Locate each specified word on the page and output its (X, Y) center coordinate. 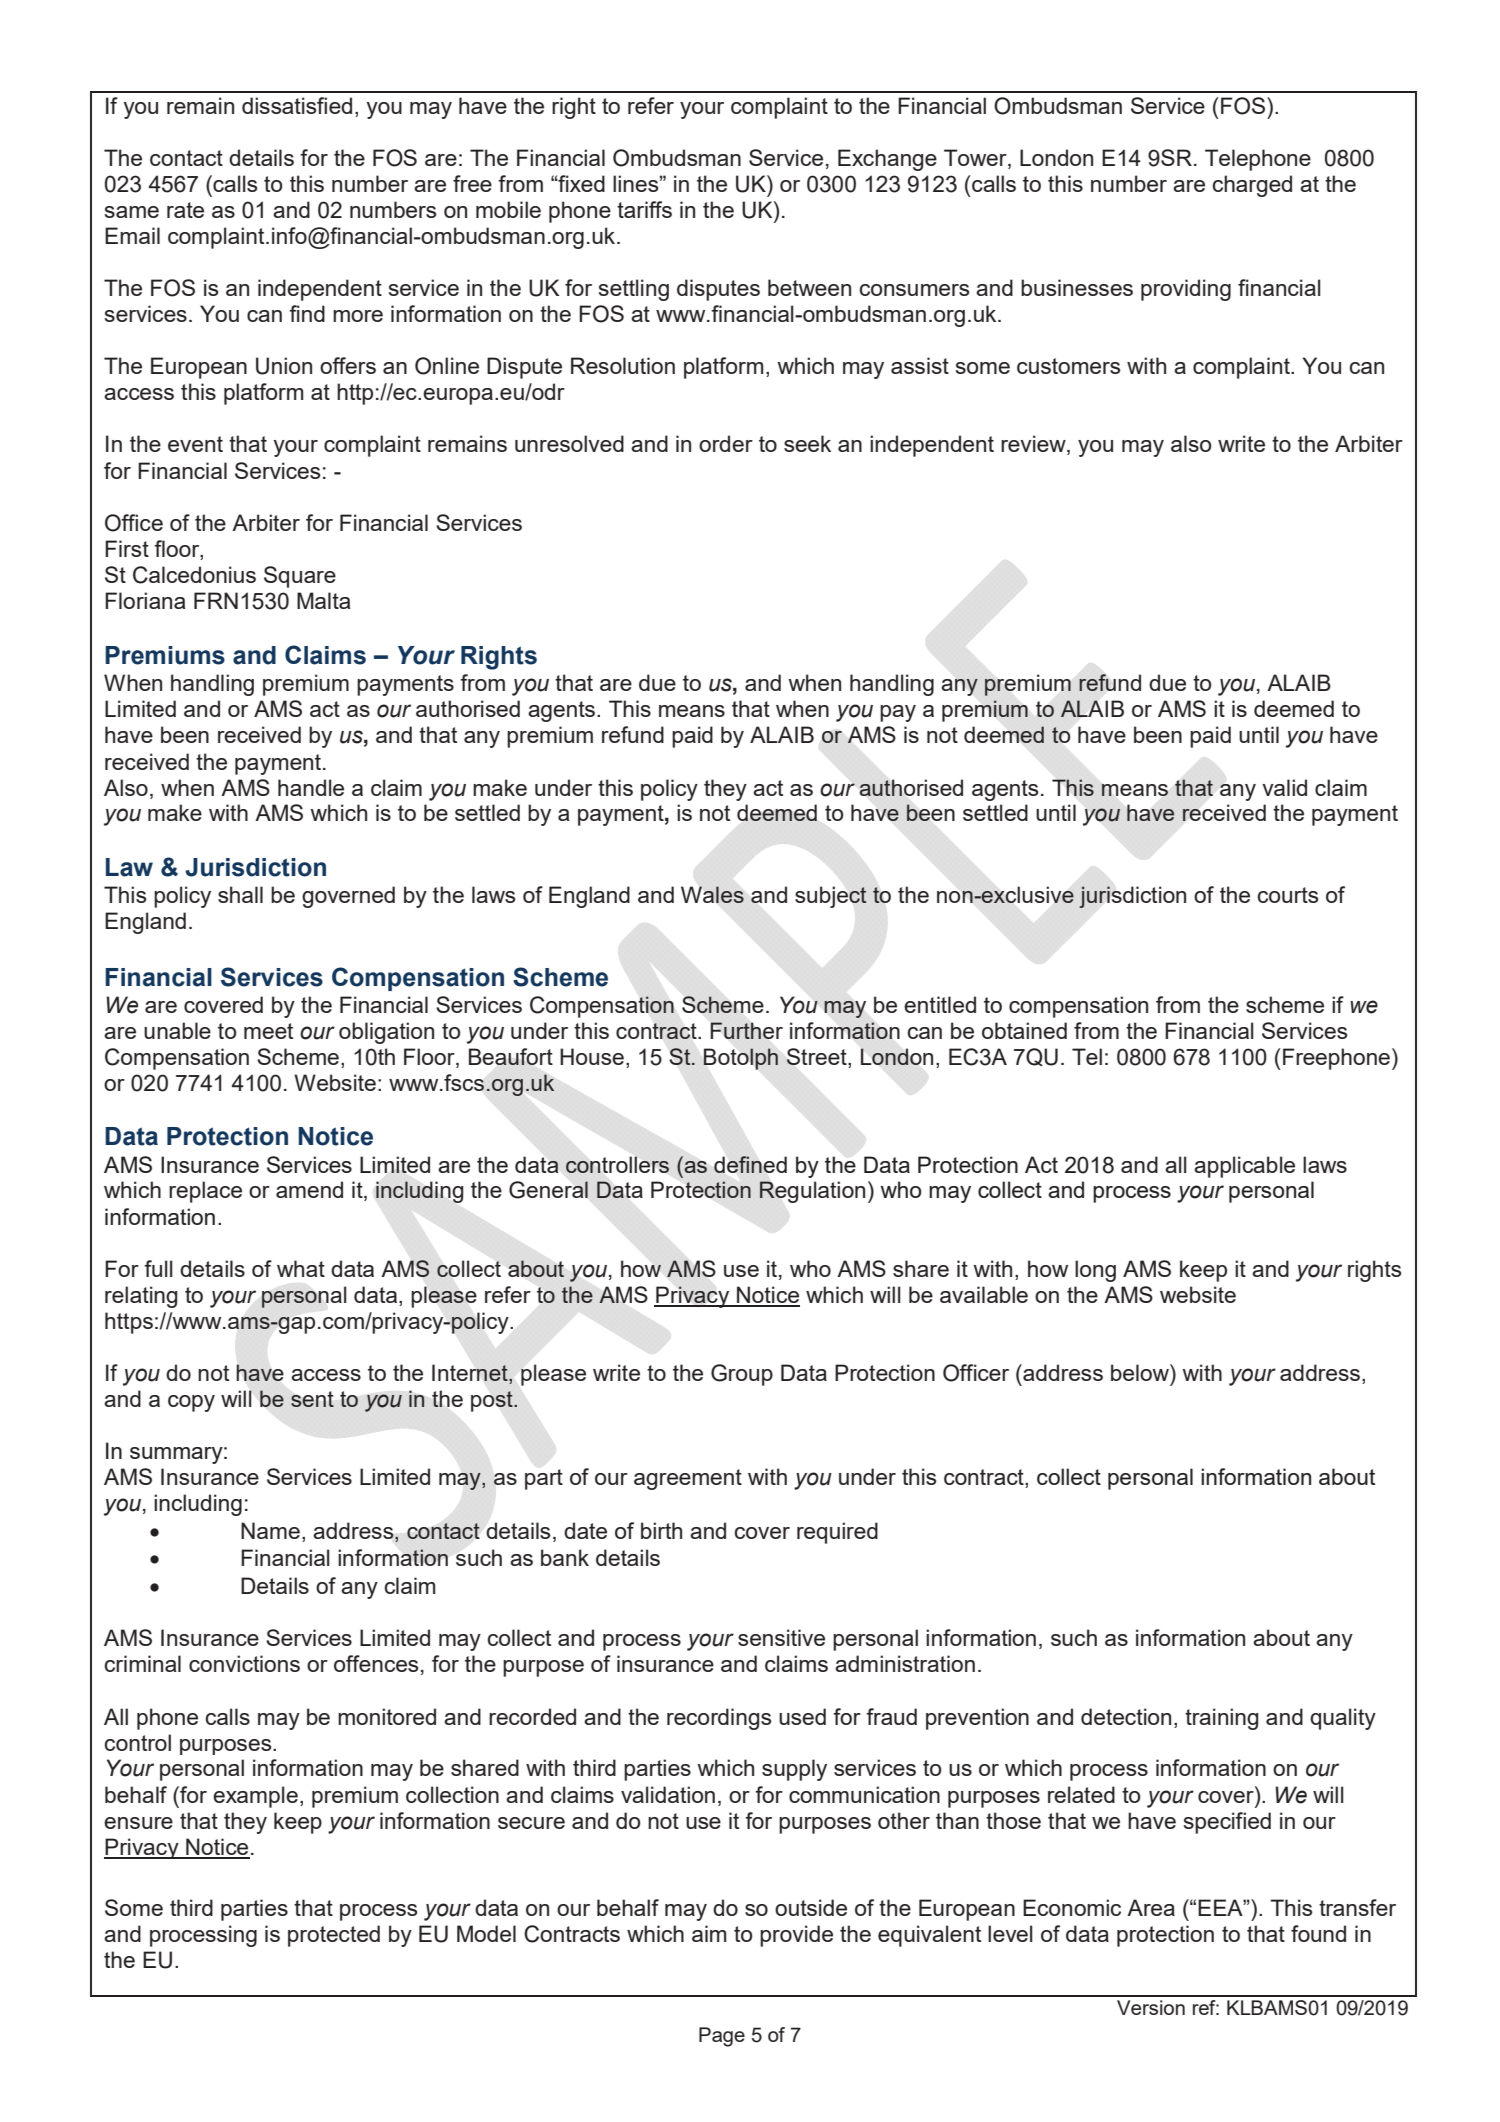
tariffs (644, 209)
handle (311, 787)
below (1141, 1372)
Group (742, 1375)
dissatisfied (297, 105)
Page (722, 2037)
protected (334, 1936)
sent (312, 1399)
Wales (712, 894)
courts (1288, 895)
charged (1252, 186)
